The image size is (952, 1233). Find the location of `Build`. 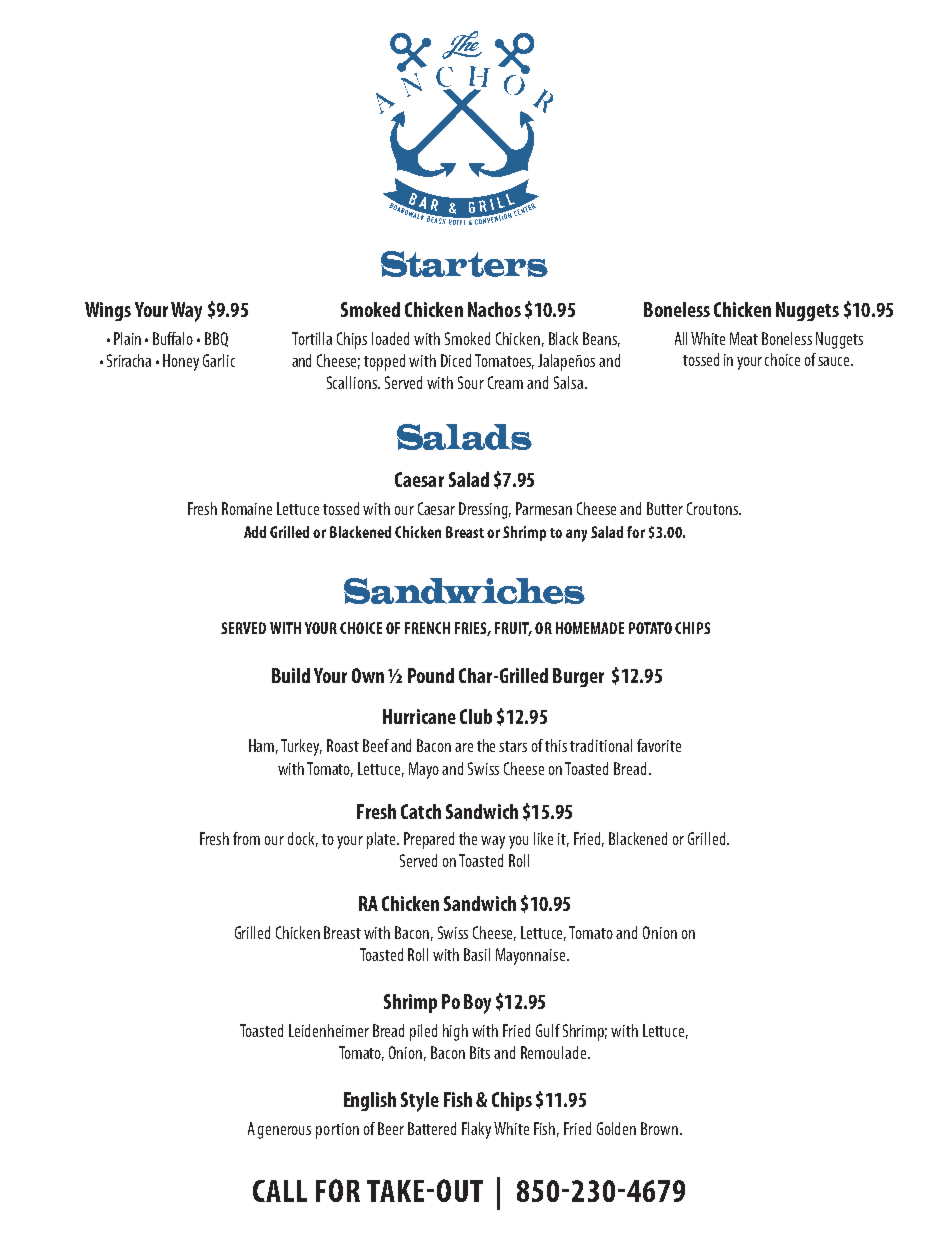

Build is located at coordinates (291, 675).
